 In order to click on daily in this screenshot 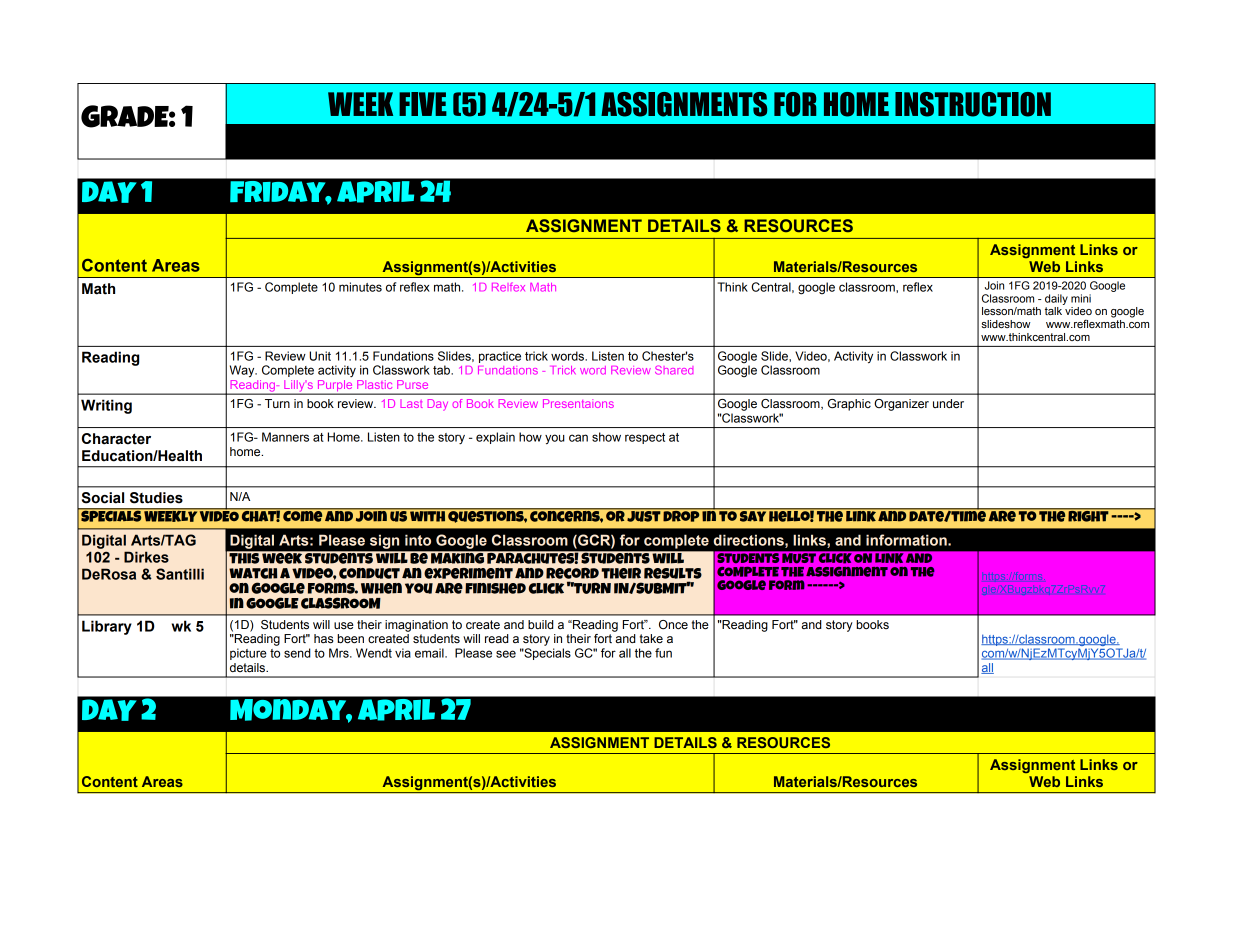, I will do `click(1056, 299)`.
